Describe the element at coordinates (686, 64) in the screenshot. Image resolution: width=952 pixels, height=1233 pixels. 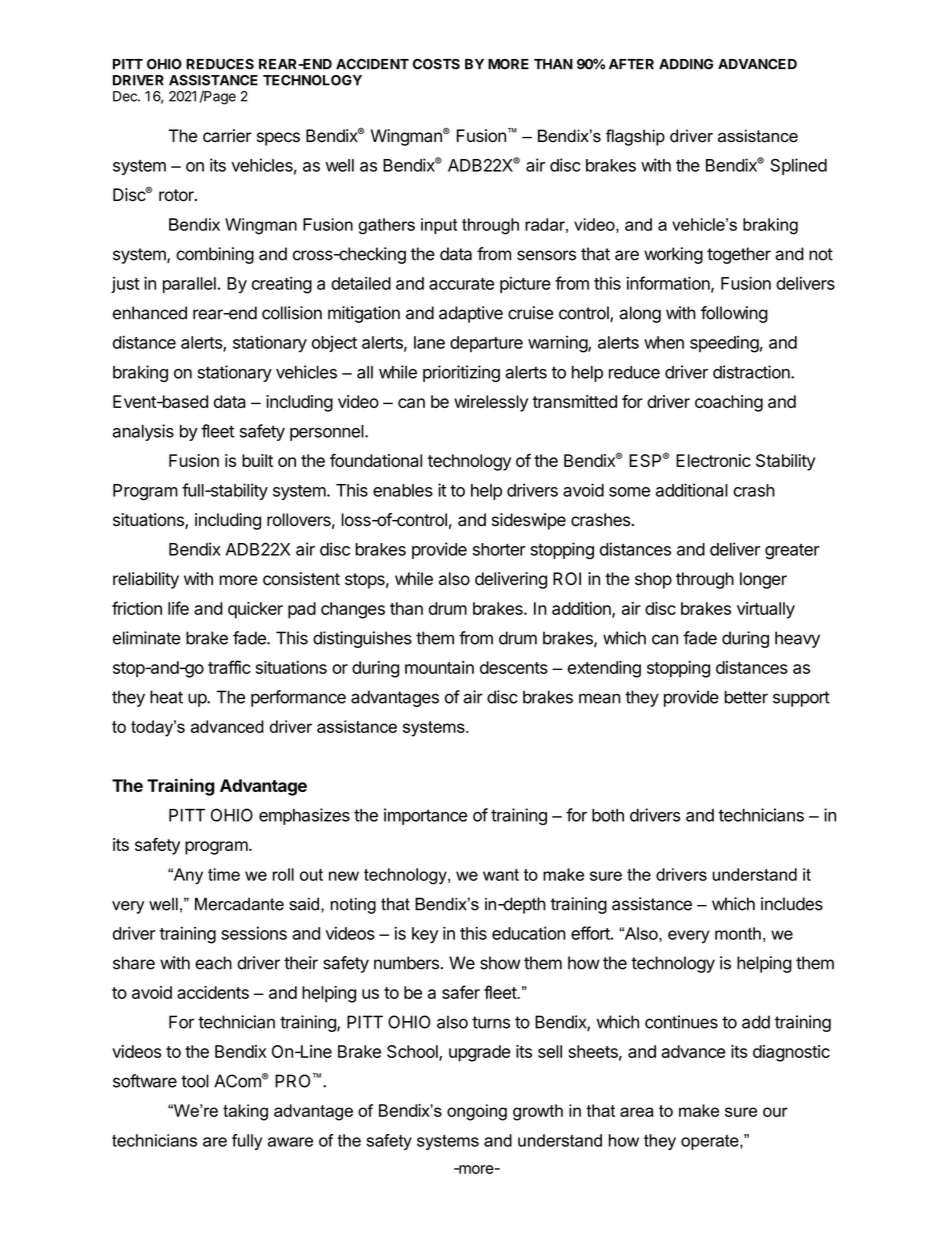
I see `ADDING` at that location.
